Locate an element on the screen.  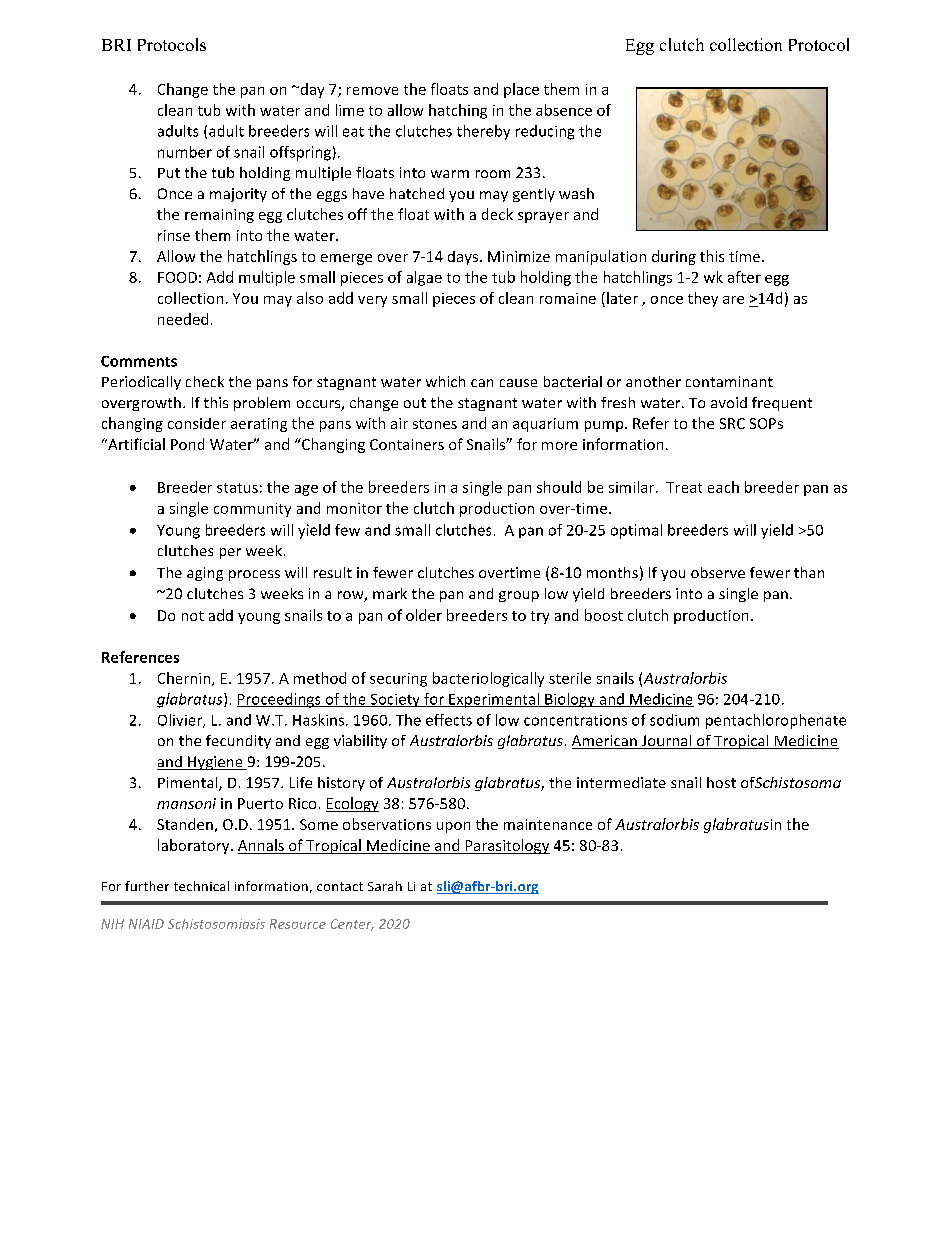
which is located at coordinates (445, 381).
